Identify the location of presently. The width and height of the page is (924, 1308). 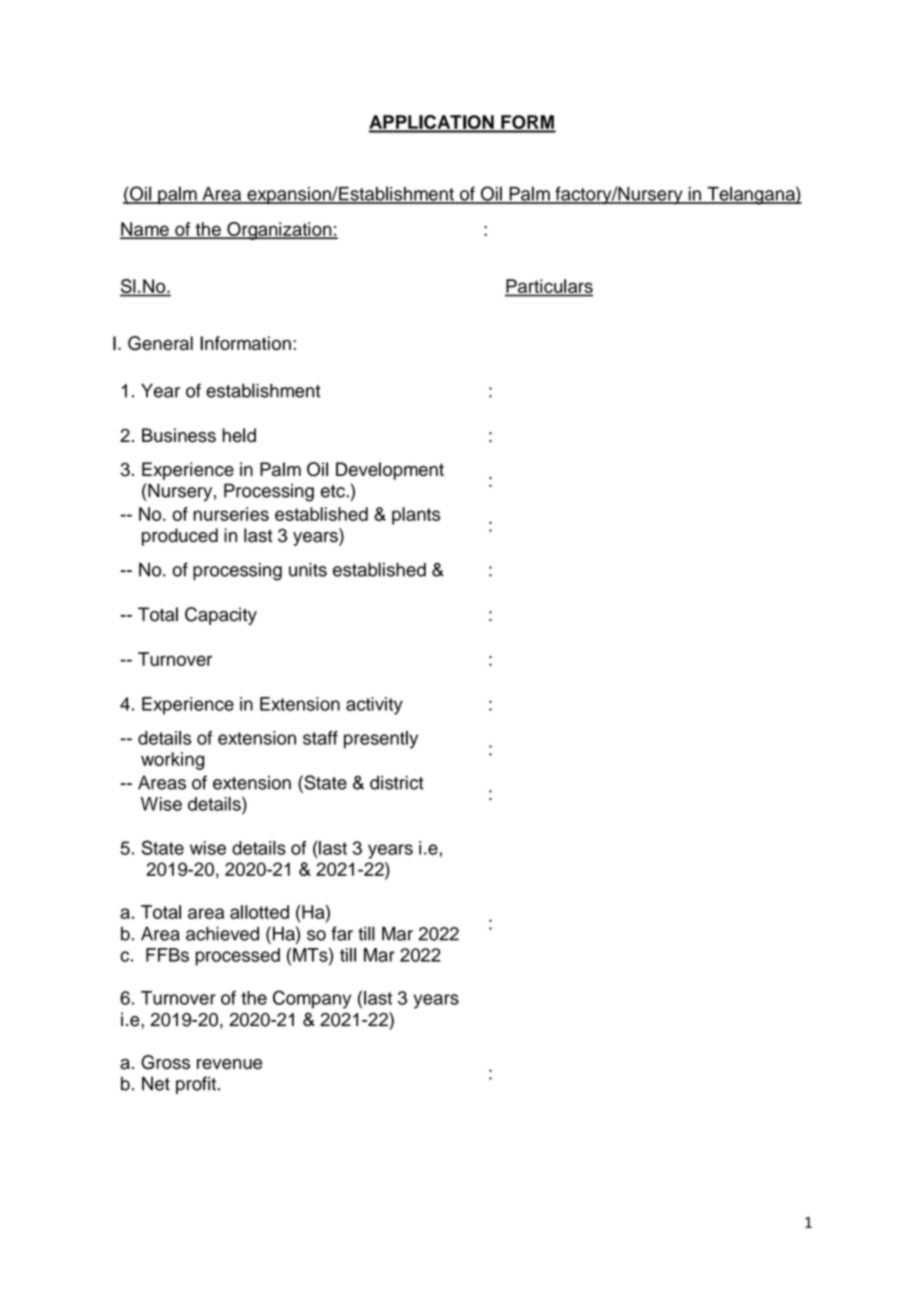
(381, 740).
